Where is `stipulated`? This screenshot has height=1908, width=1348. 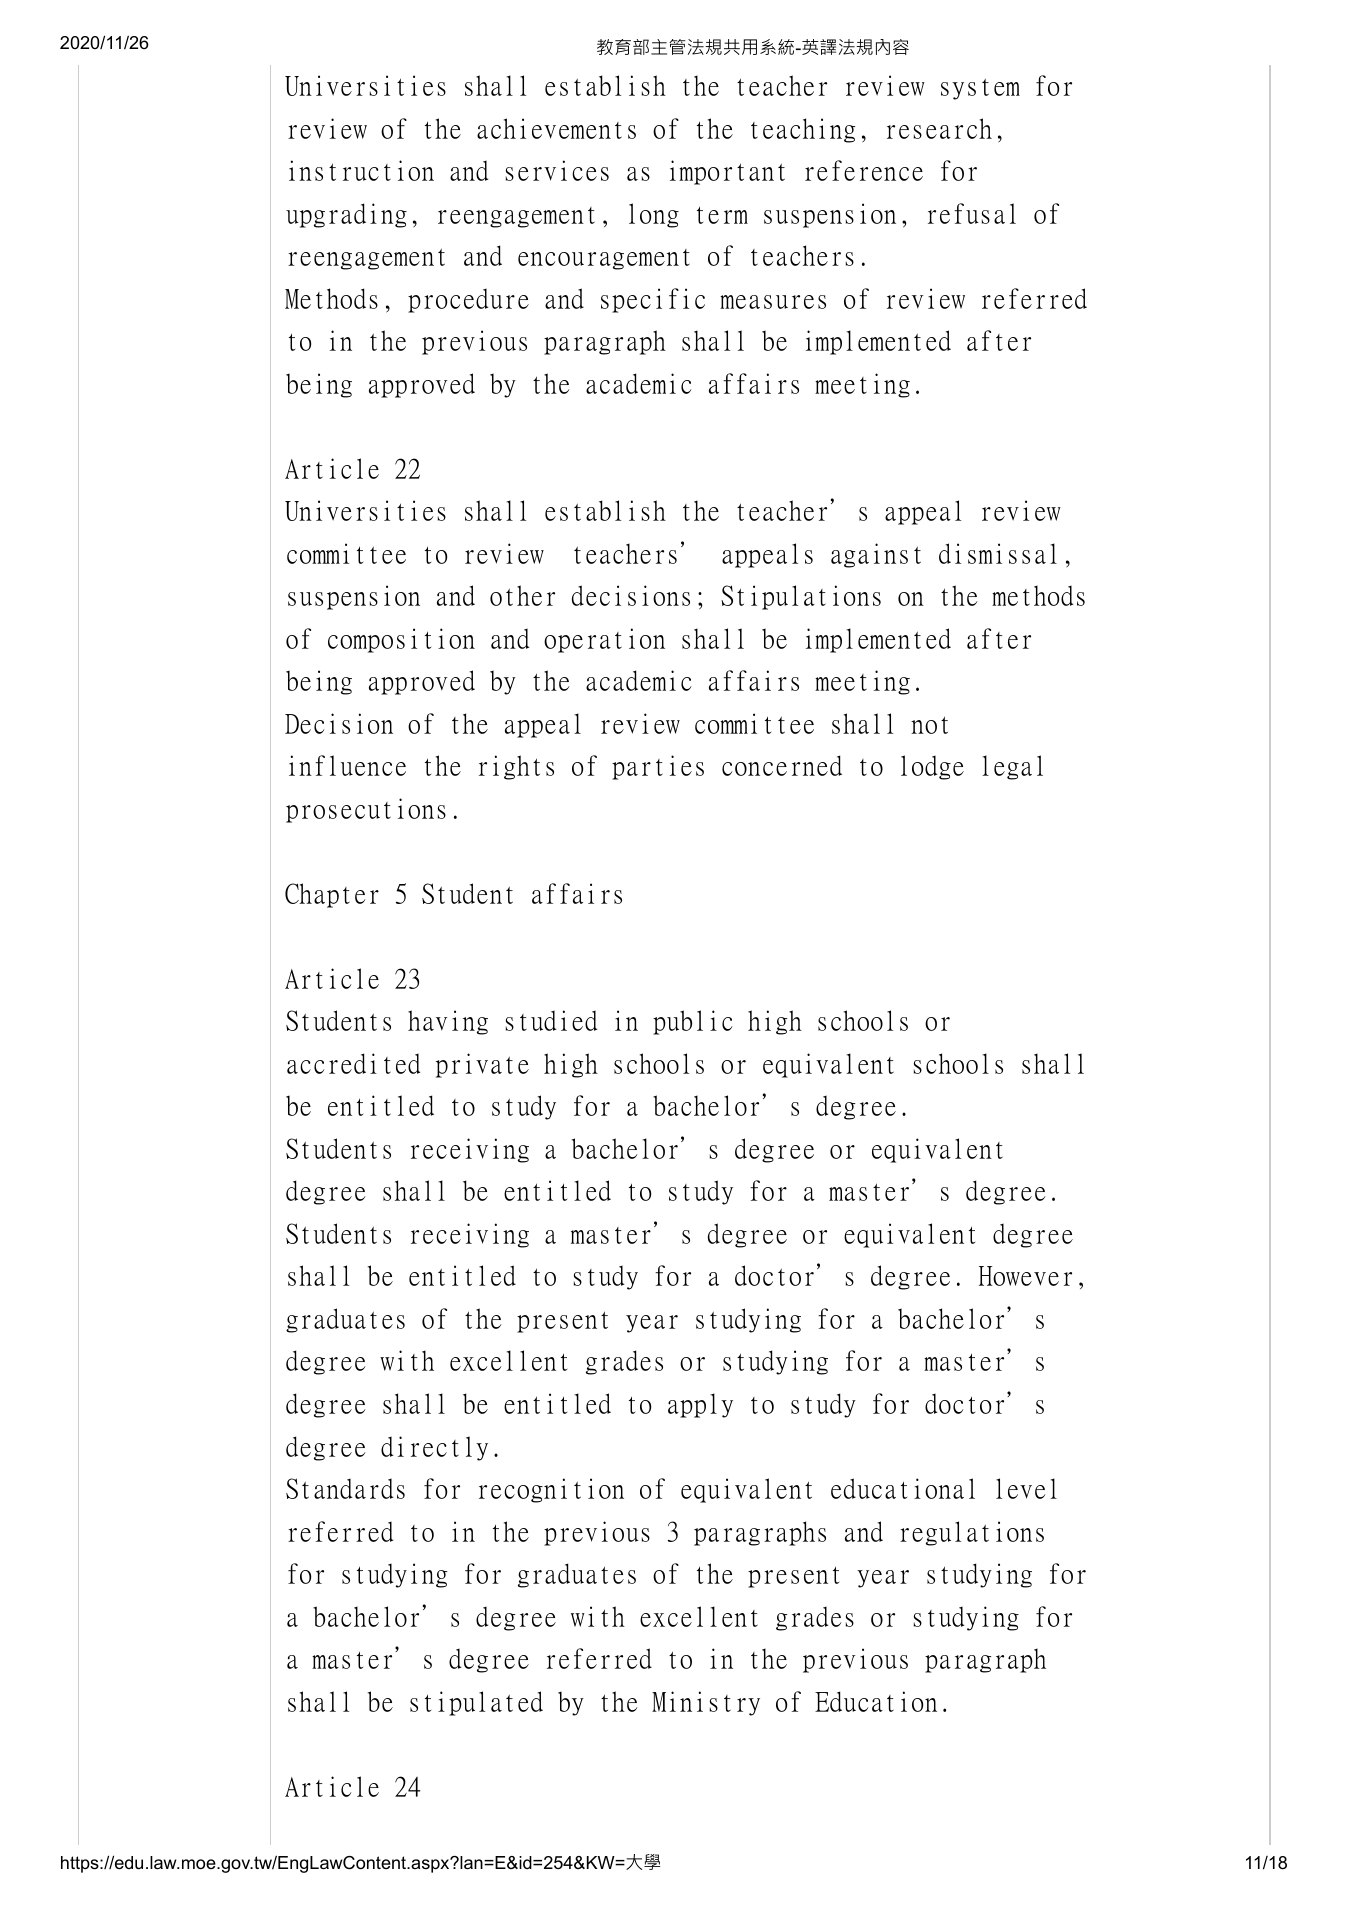 stipulated is located at coordinates (476, 1703).
